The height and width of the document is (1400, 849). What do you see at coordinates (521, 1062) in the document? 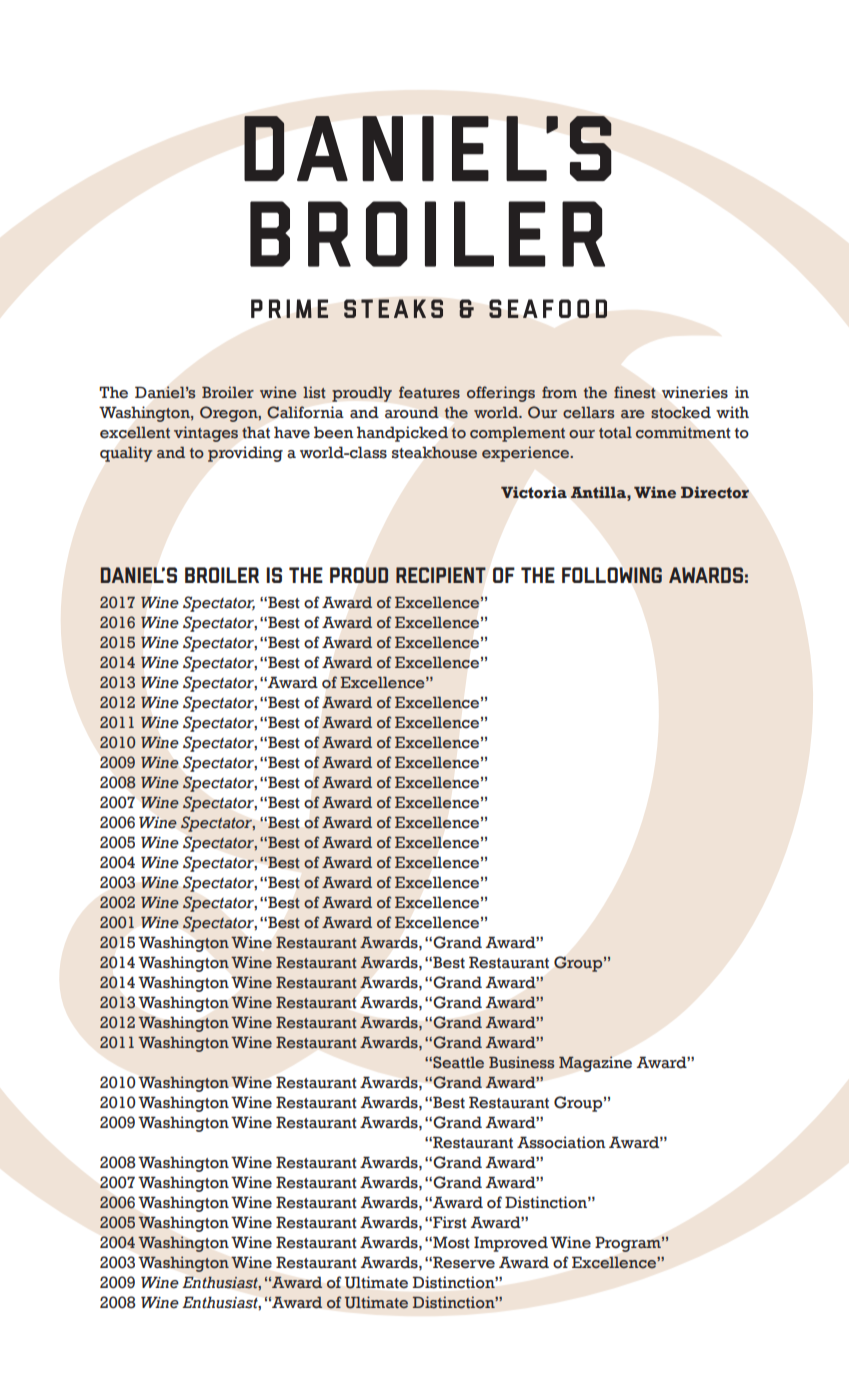
I see `Business` at bounding box center [521, 1062].
